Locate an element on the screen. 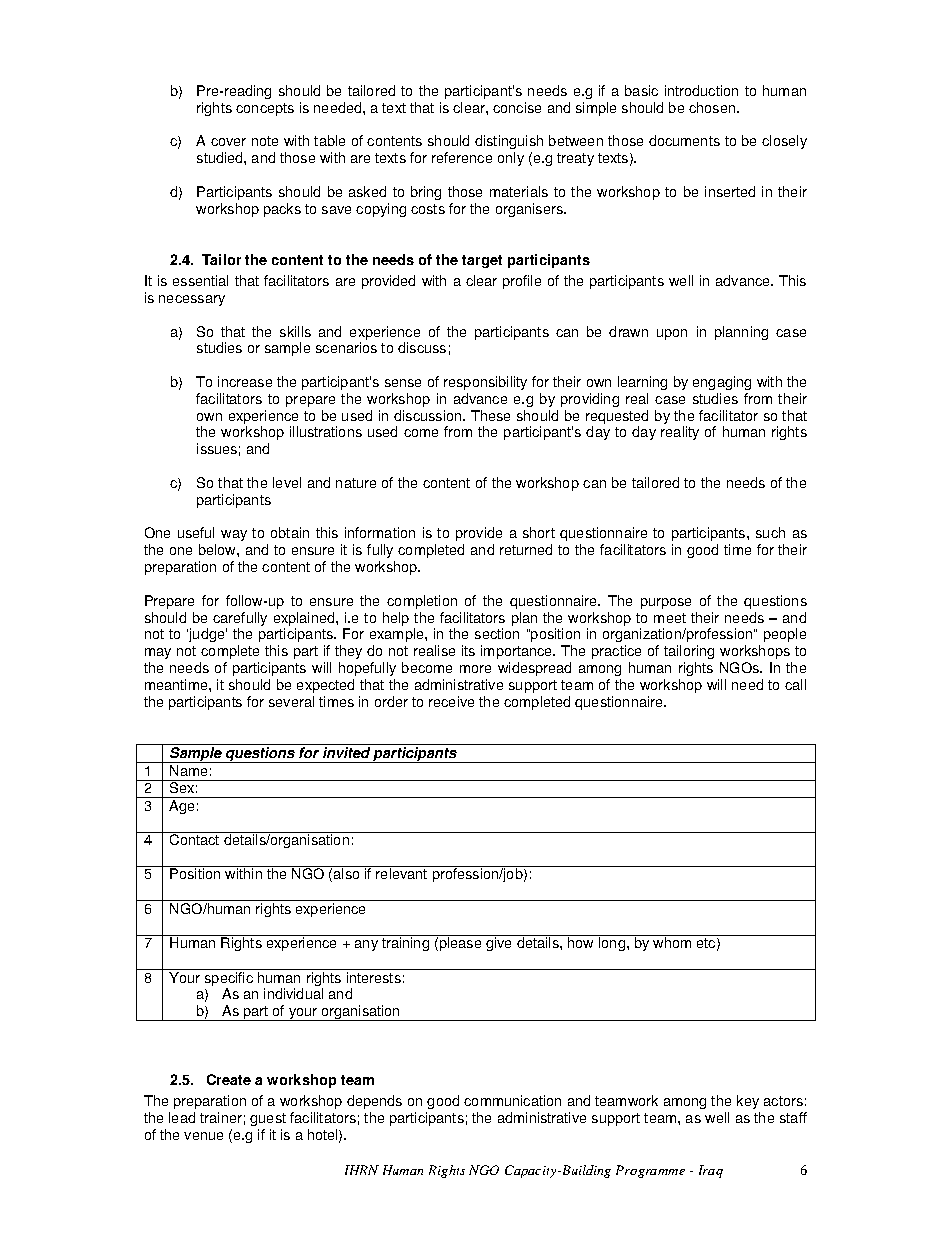 Image resolution: width=952 pixels, height=1233 pixels. distinguish is located at coordinates (509, 142).
